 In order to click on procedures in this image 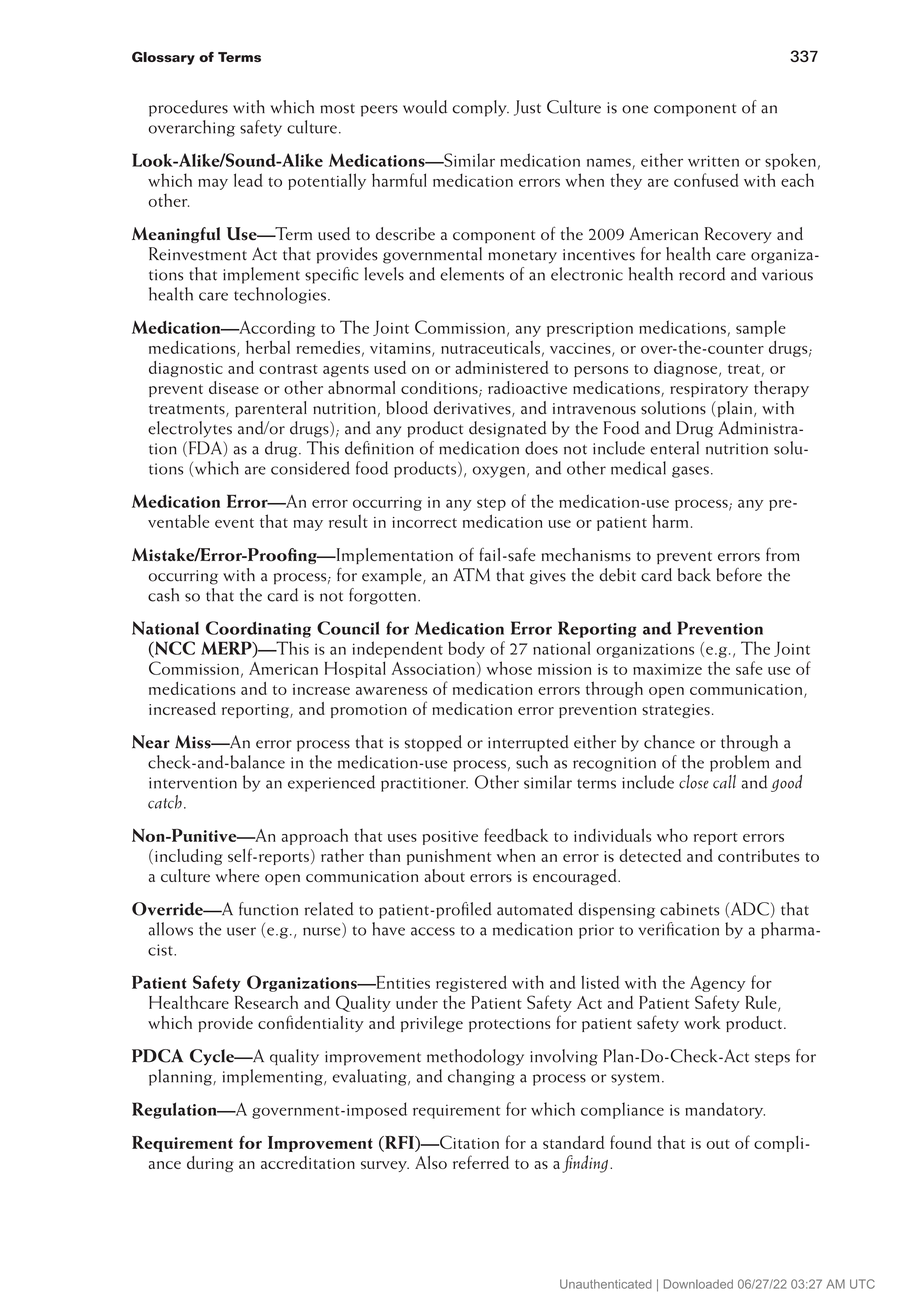, I will do `click(188, 108)`.
